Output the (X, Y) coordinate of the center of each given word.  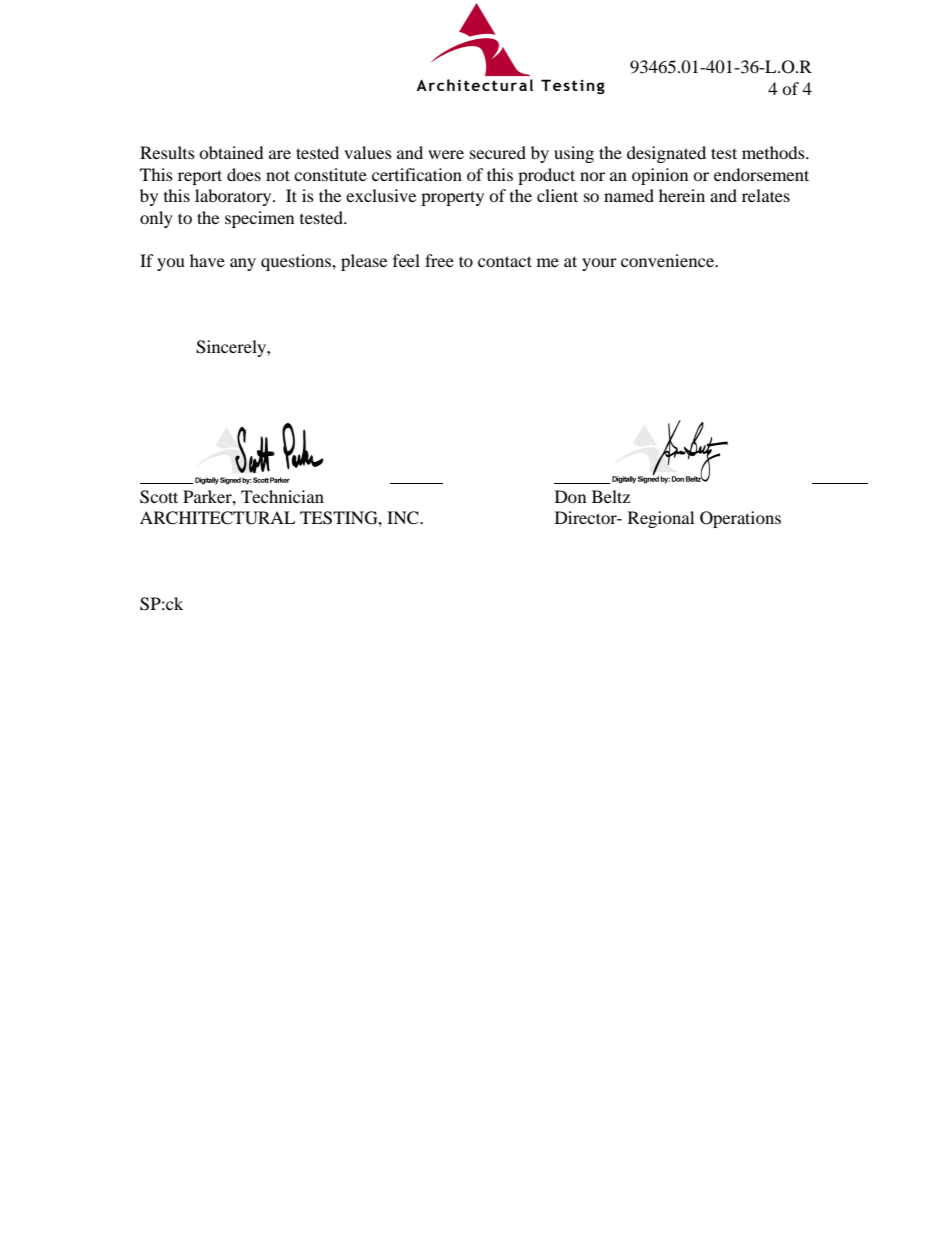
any (243, 264)
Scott (159, 497)
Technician (282, 496)
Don (570, 496)
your (599, 264)
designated (666, 154)
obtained (231, 152)
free (439, 260)
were (446, 154)
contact (505, 261)
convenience (668, 260)
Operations (740, 519)
